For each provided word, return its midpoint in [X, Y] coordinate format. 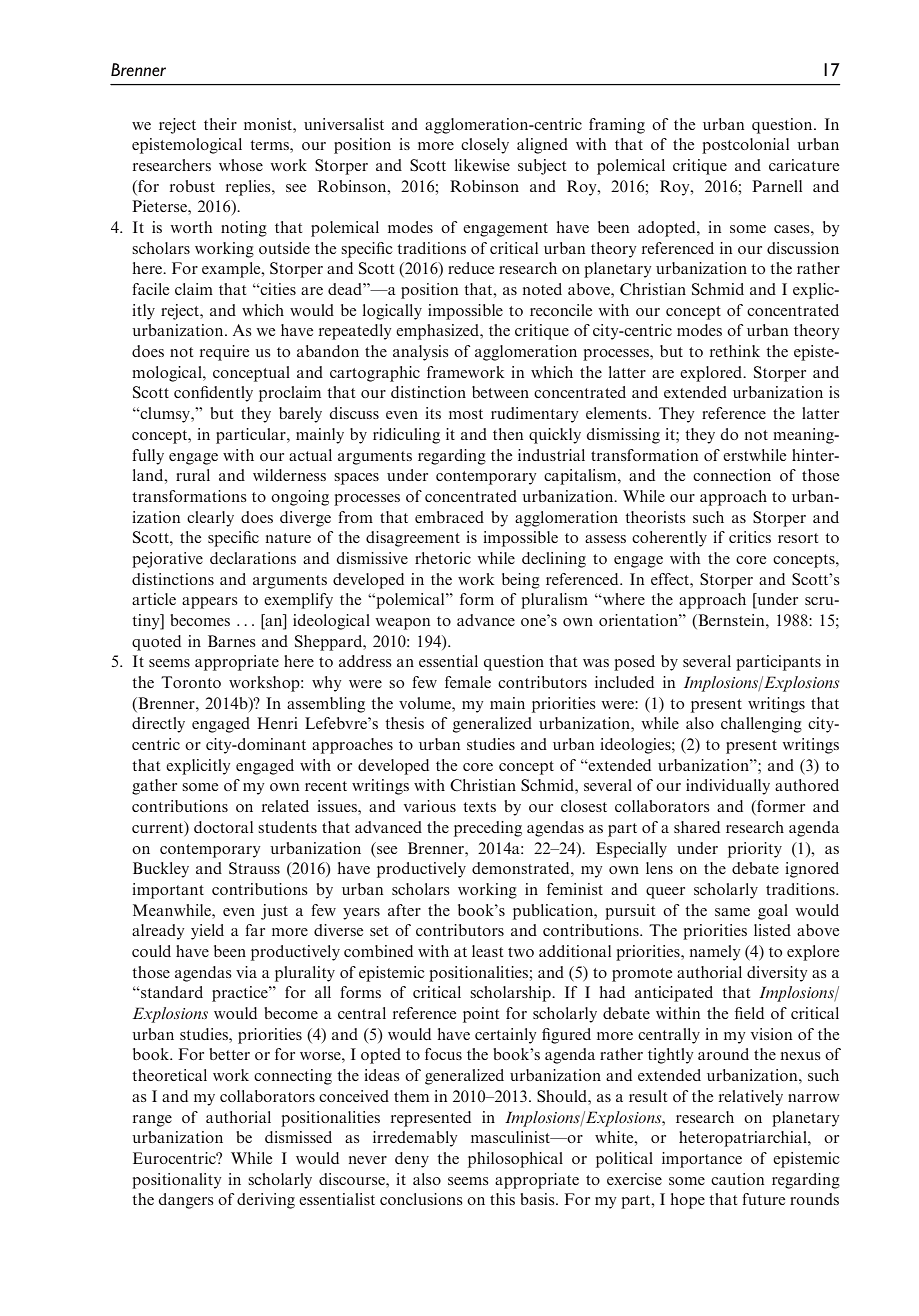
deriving [266, 1201]
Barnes [232, 641]
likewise [482, 165]
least [487, 951]
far [255, 930]
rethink [735, 351]
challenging [761, 725]
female [468, 682]
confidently [213, 394]
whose [241, 165]
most [466, 414]
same [732, 912]
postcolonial [745, 146]
